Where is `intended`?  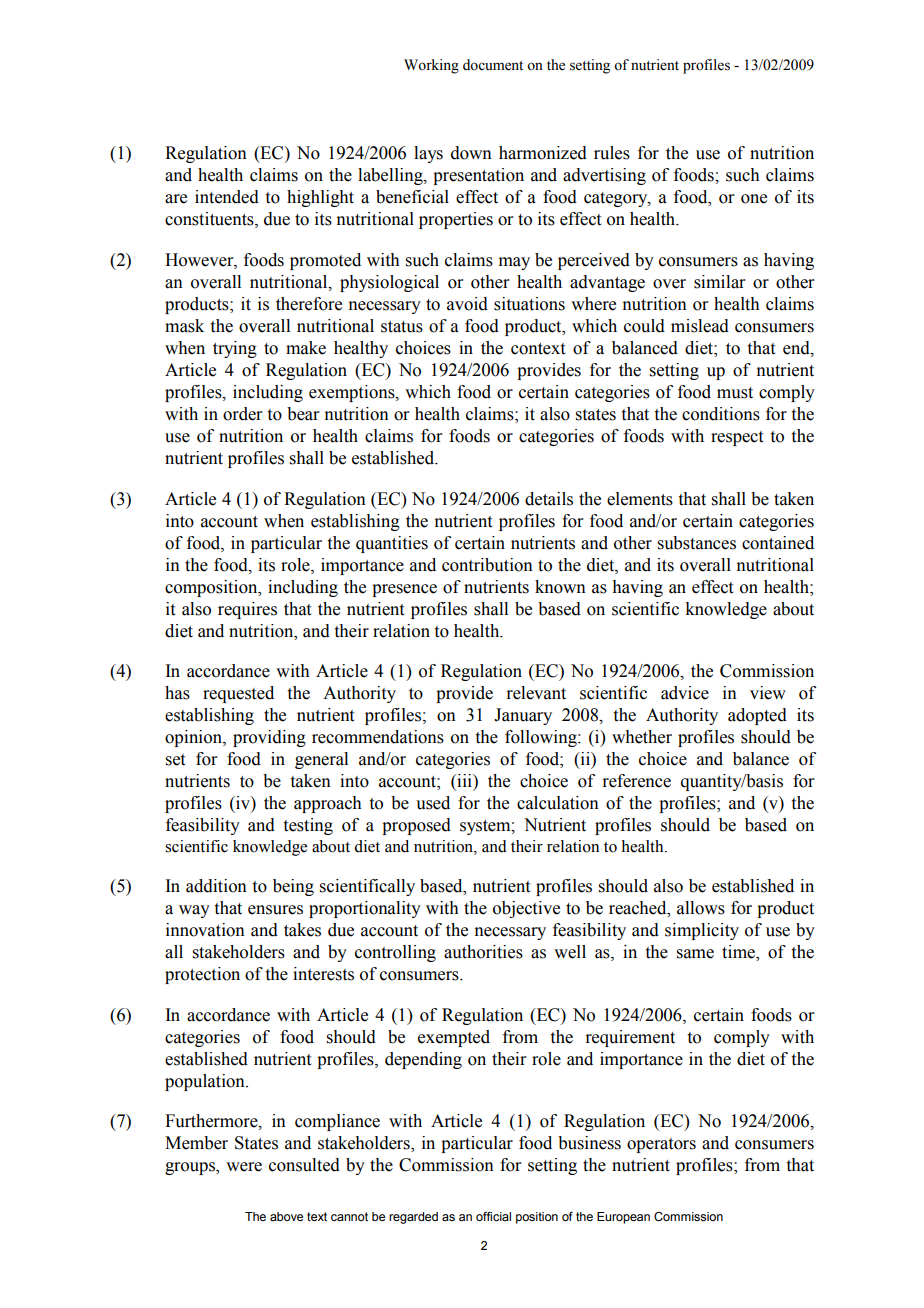
intended is located at coordinates (227, 197).
